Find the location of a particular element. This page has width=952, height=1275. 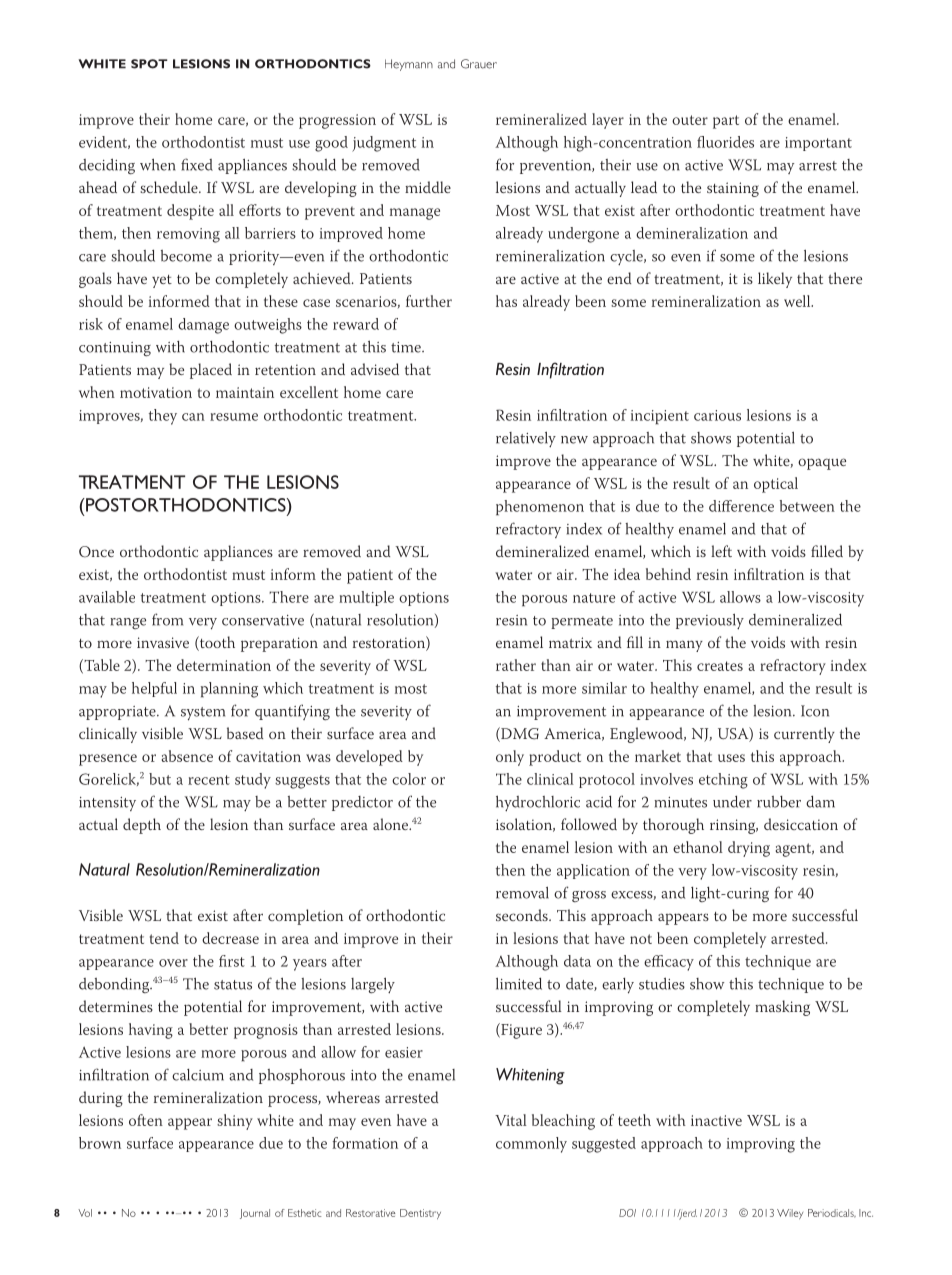

judgment is located at coordinates (384, 144).
